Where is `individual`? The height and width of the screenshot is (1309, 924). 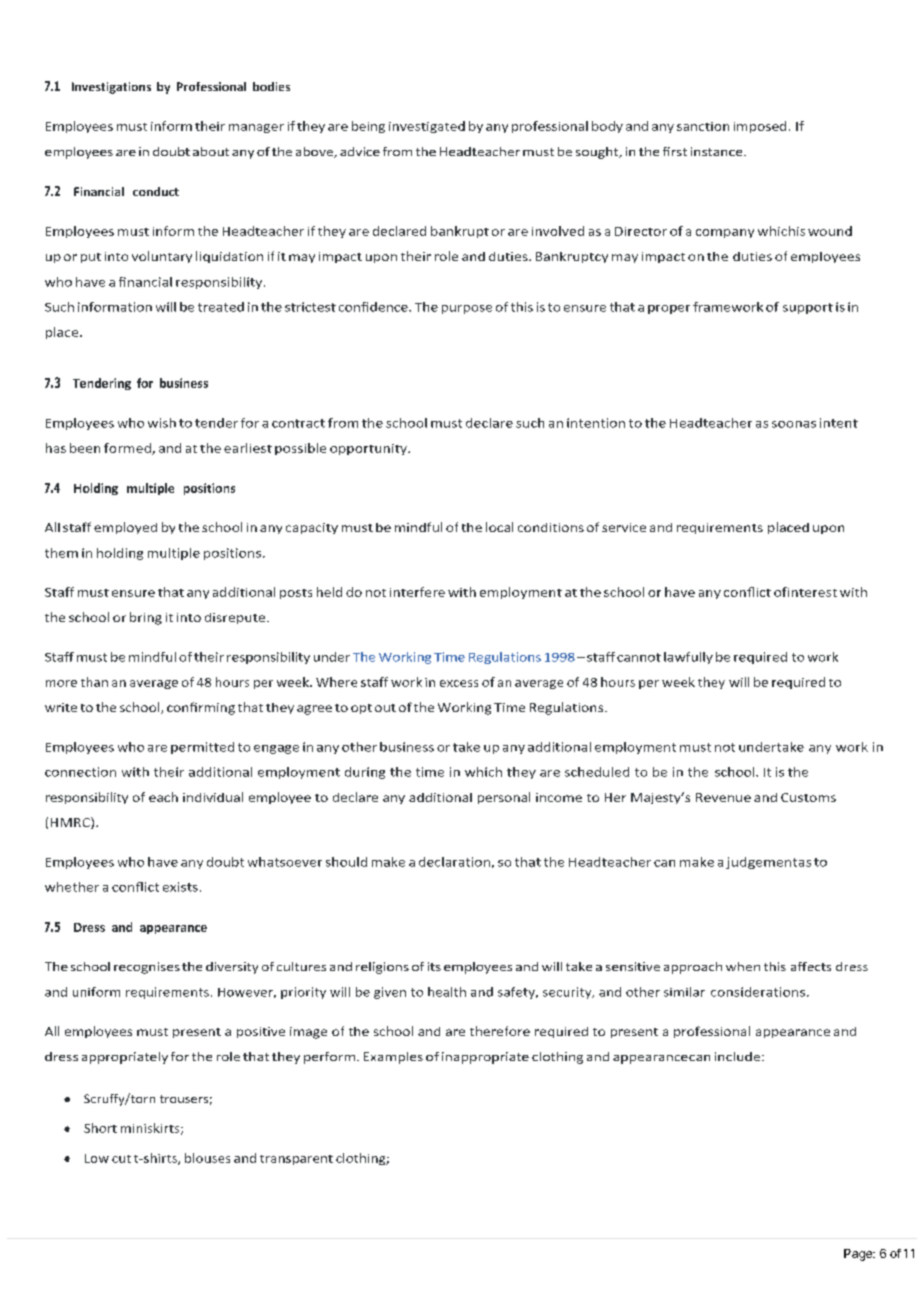 individual is located at coordinates (213, 797).
